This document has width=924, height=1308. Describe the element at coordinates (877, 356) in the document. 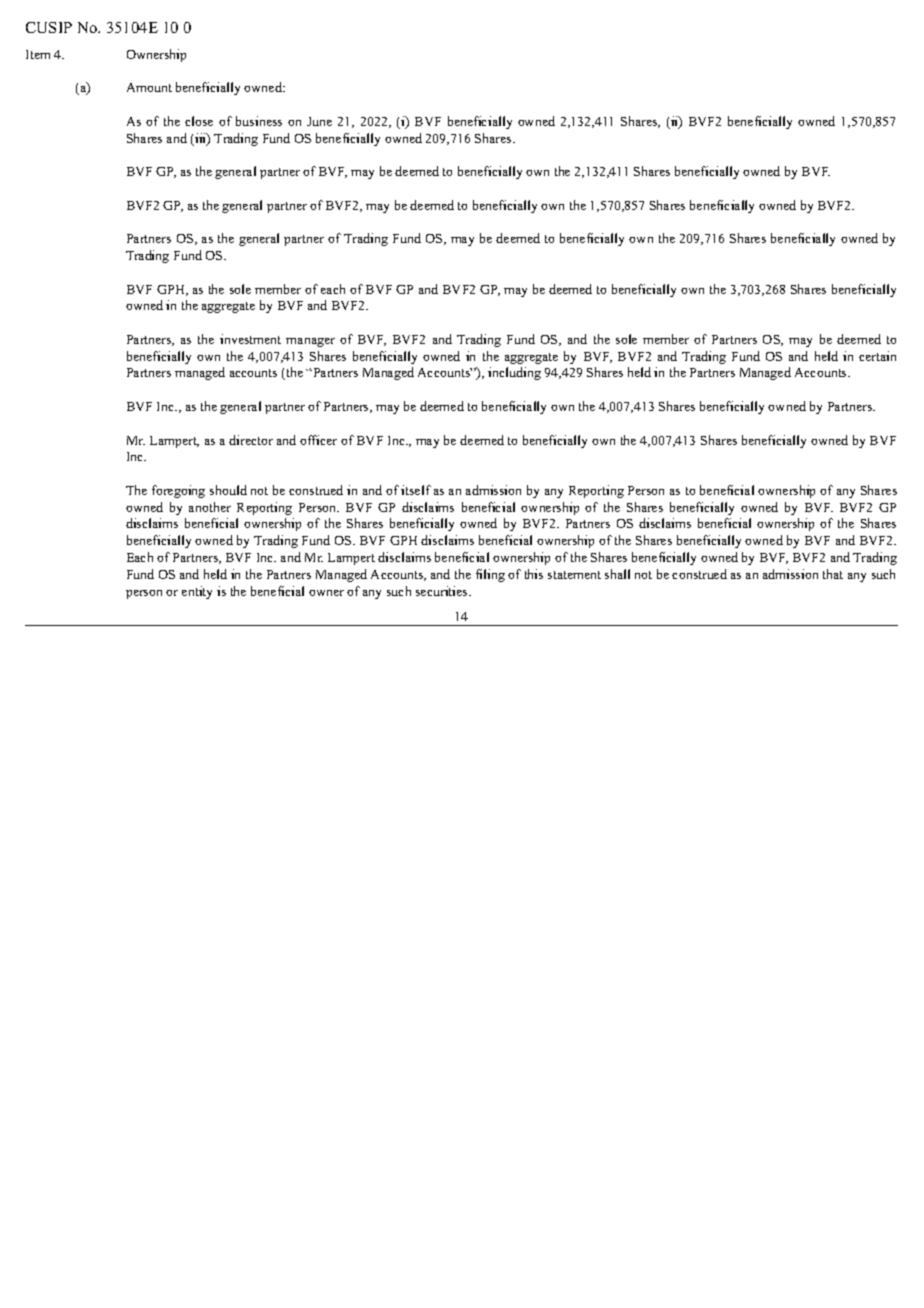

I see `certain` at that location.
